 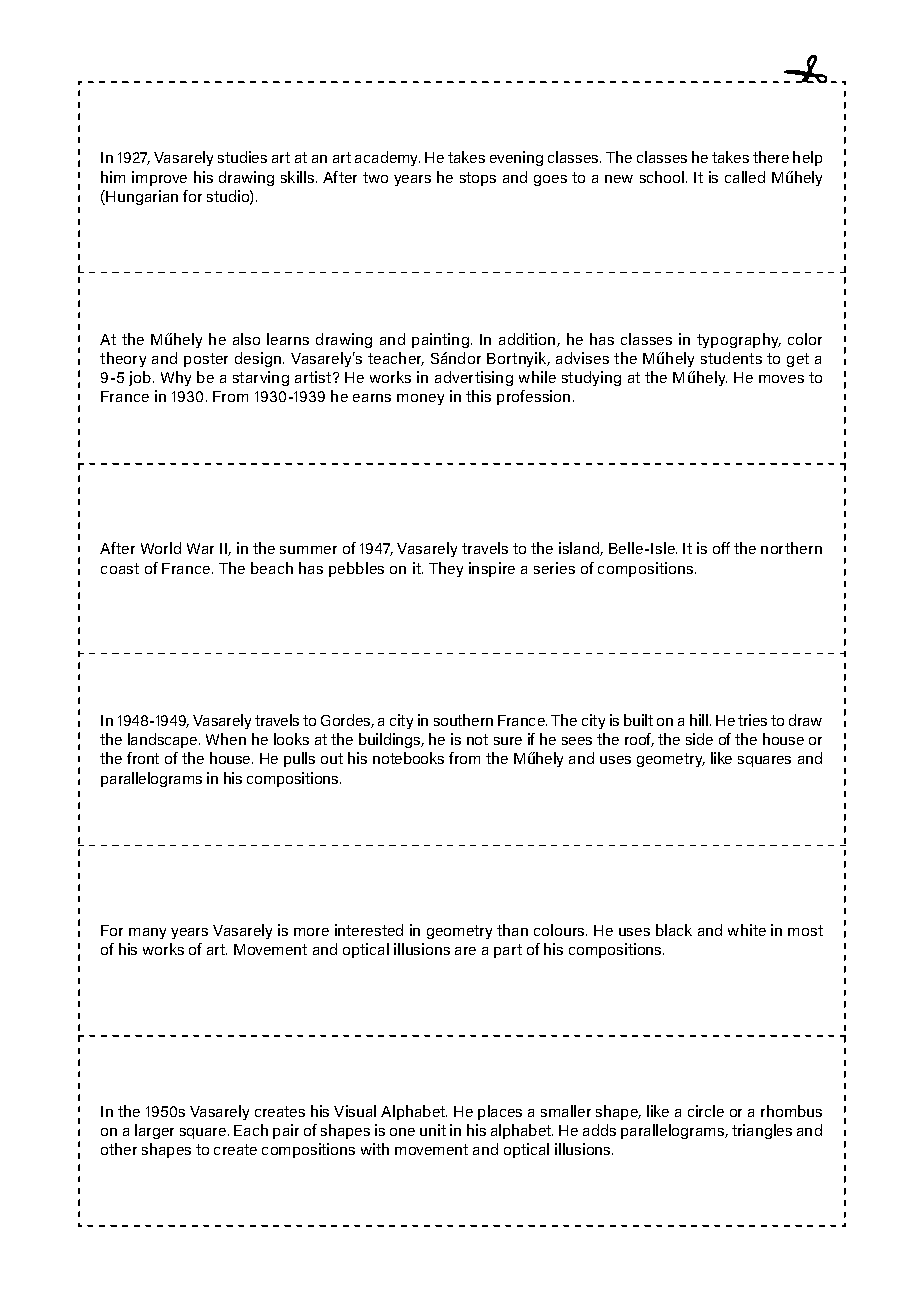 I want to click on unit, so click(x=433, y=1130).
